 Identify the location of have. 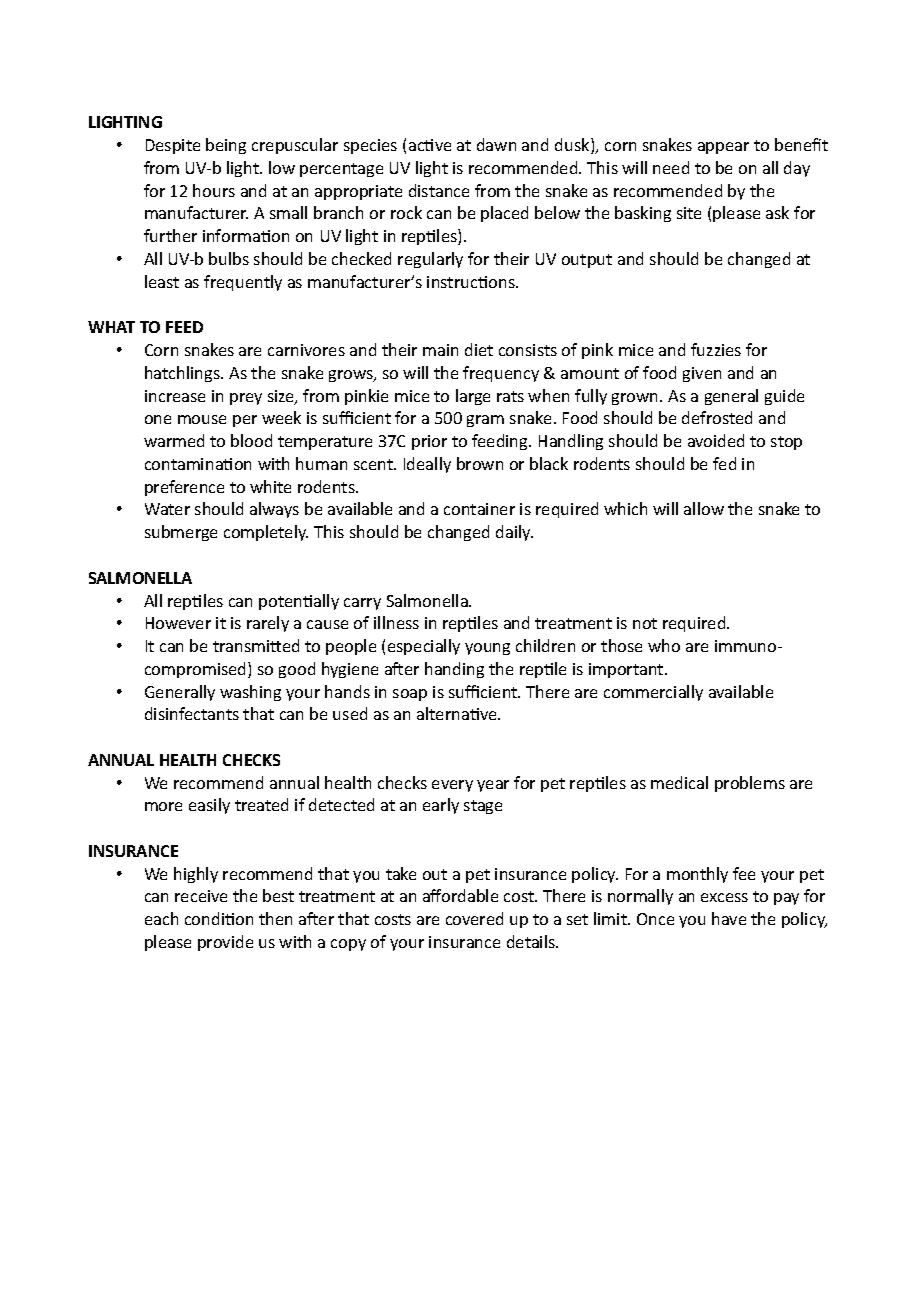
(729, 918).
